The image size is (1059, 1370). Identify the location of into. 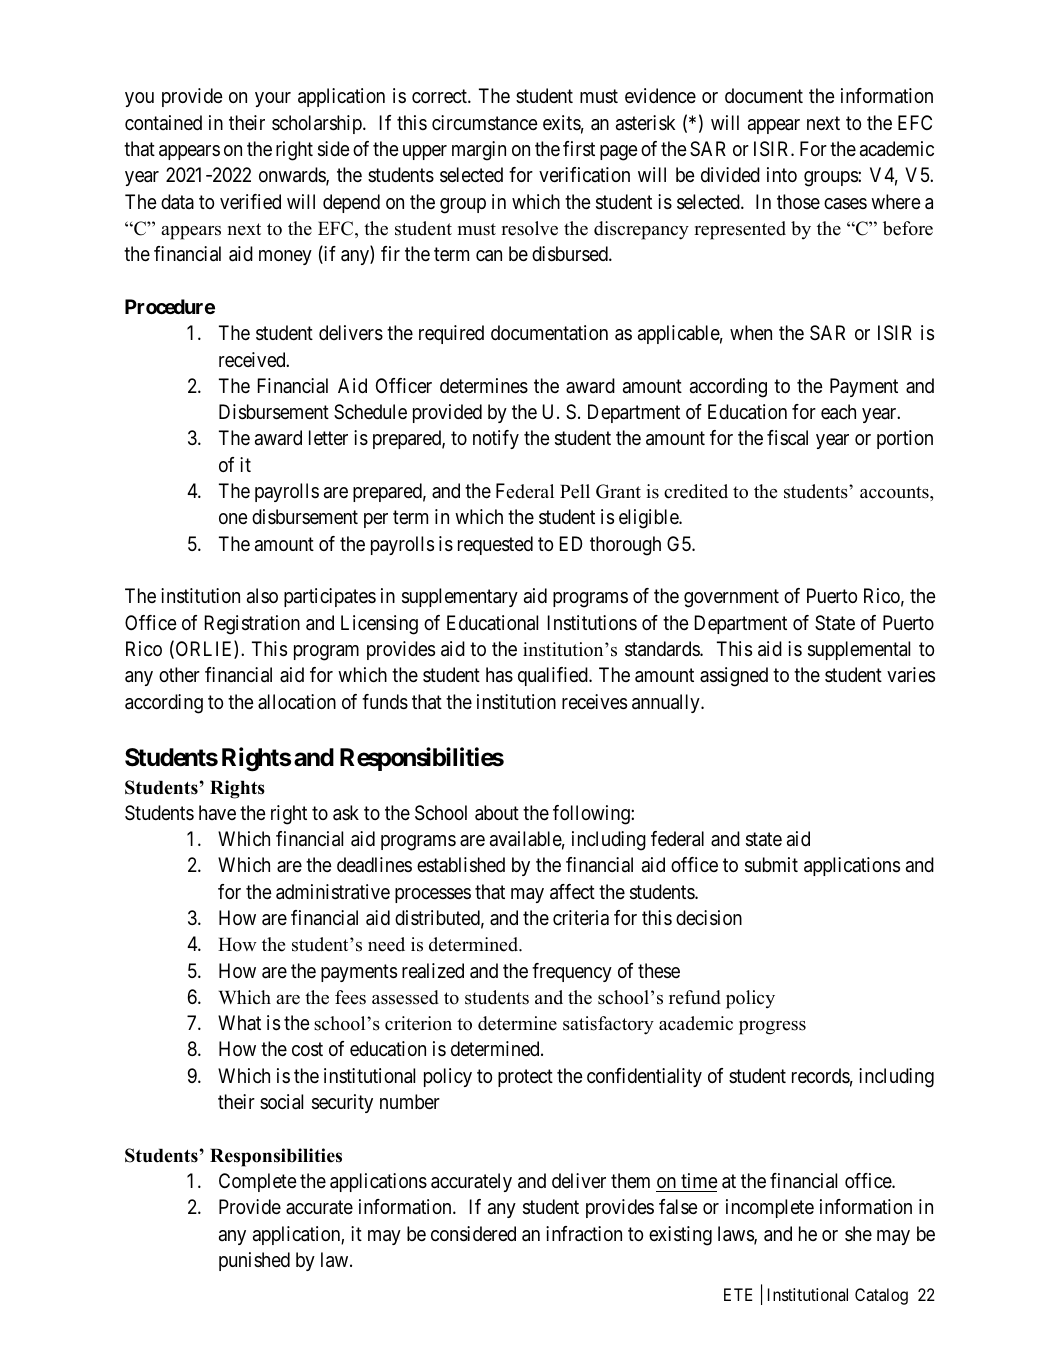
(782, 174).
